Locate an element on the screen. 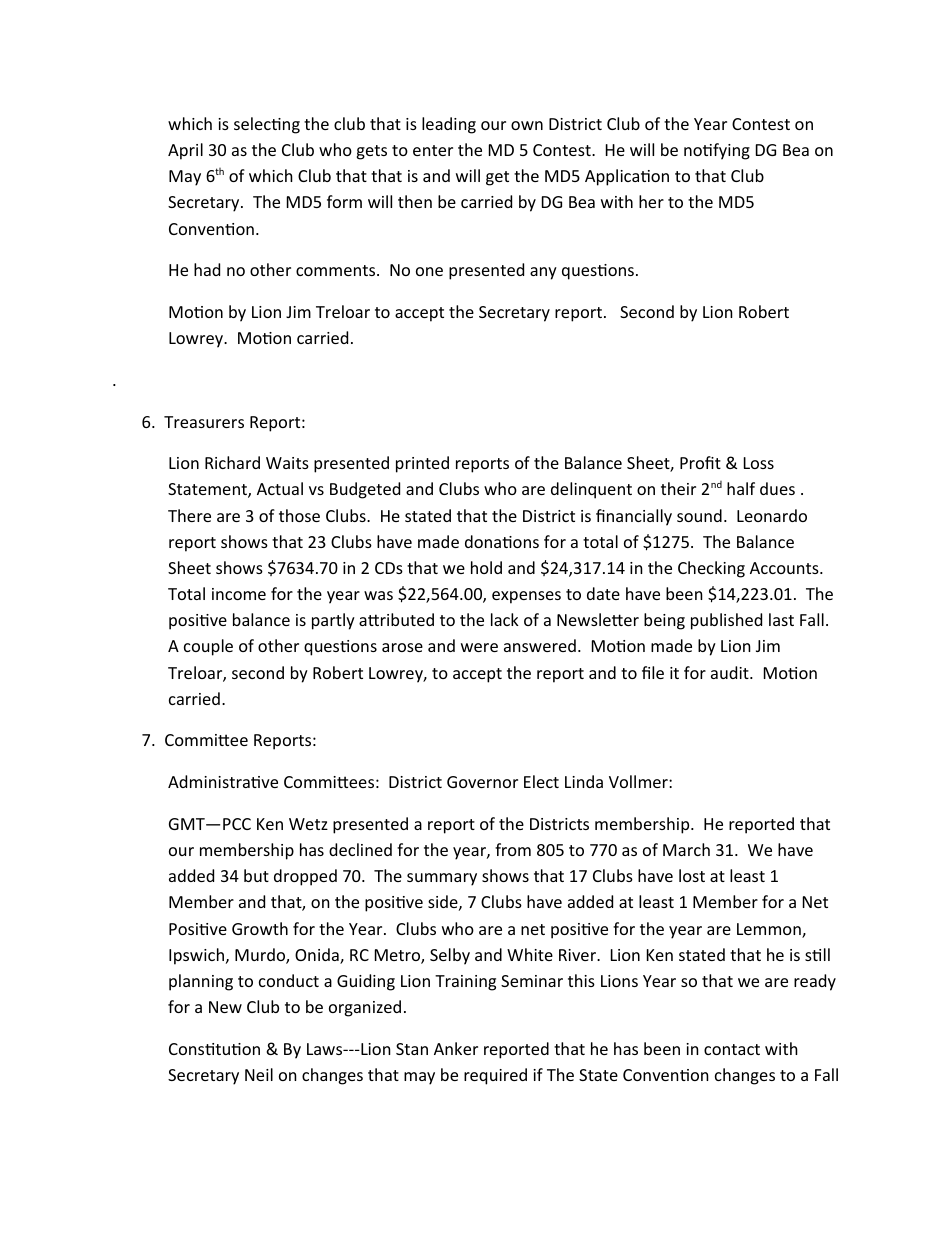 This screenshot has width=952, height=1233. Neil is located at coordinates (259, 1074).
